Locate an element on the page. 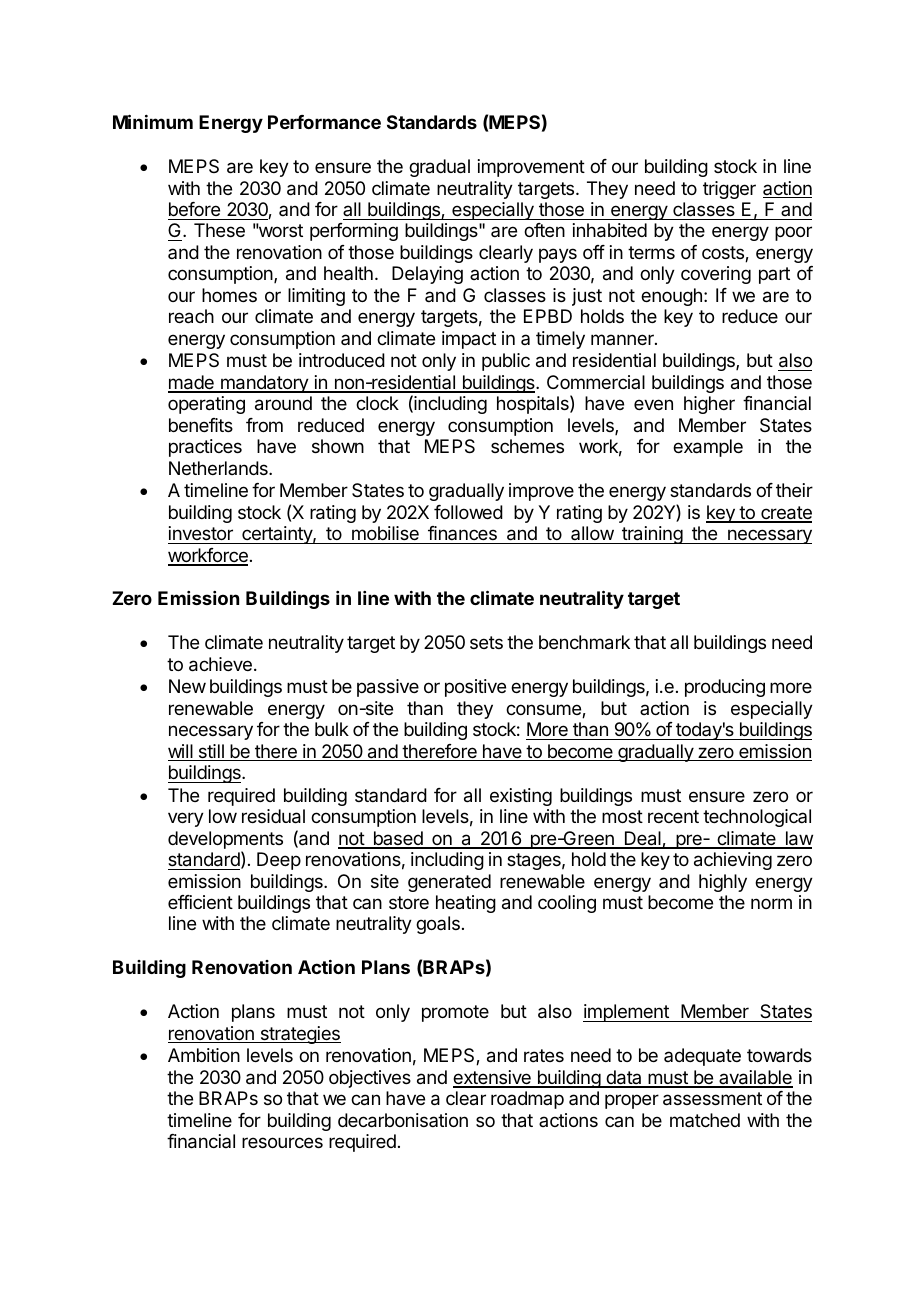 The image size is (924, 1308). achieve is located at coordinates (220, 664).
